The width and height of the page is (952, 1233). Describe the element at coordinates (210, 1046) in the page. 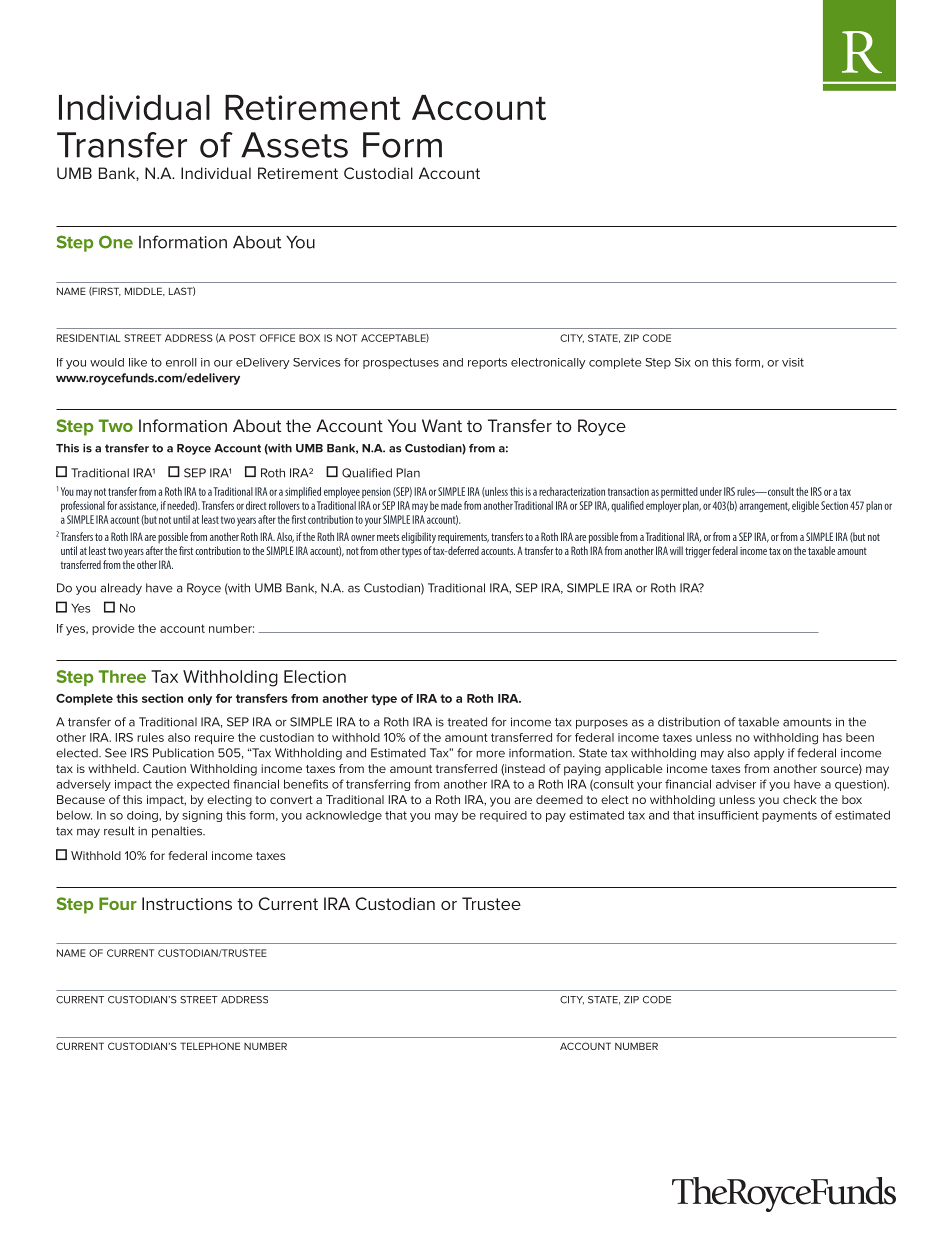

I see `TELEPHONE` at that location.
